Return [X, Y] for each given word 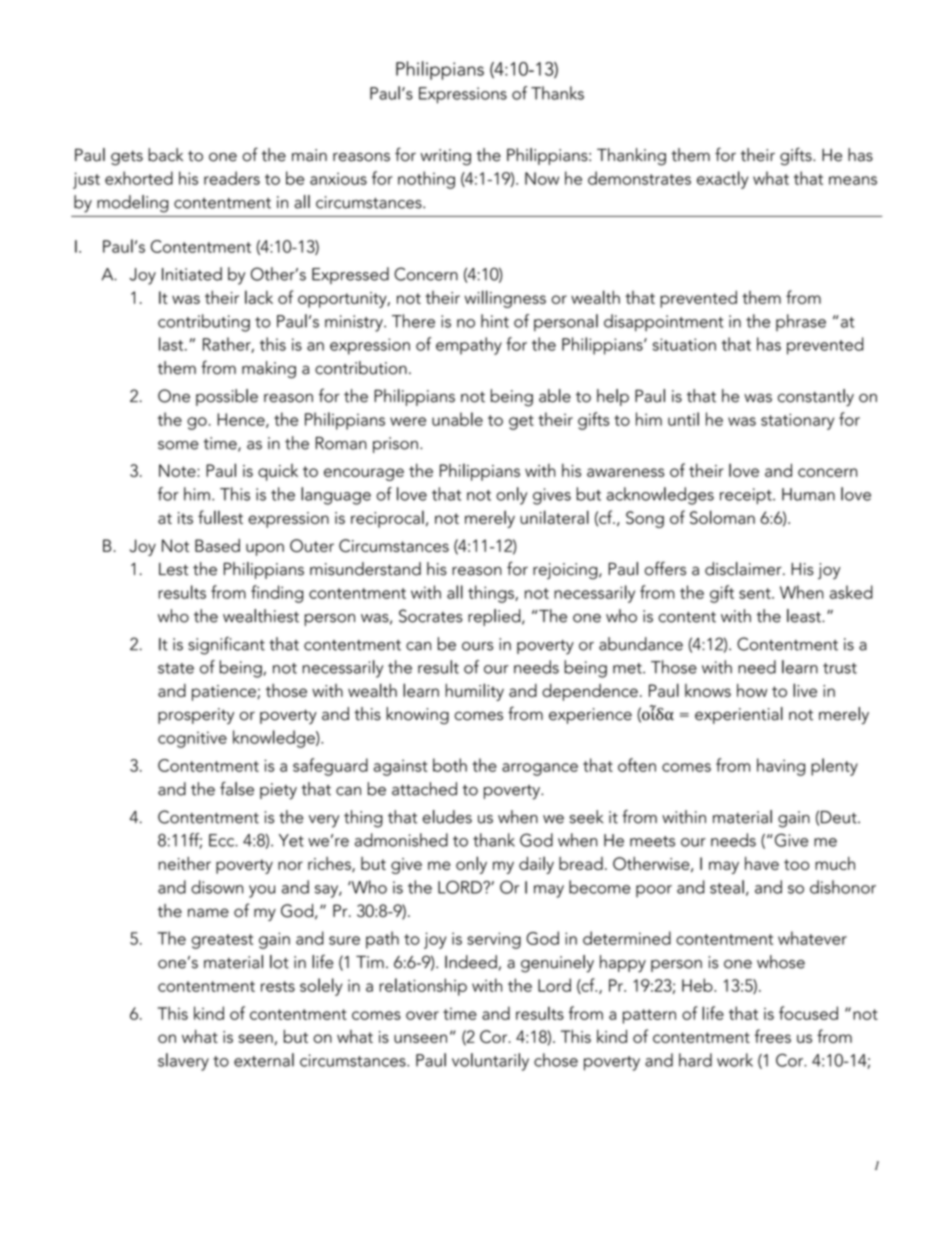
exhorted [139, 178]
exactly [722, 180]
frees [773, 1036]
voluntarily [490, 1062]
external [264, 1060]
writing [445, 157]
